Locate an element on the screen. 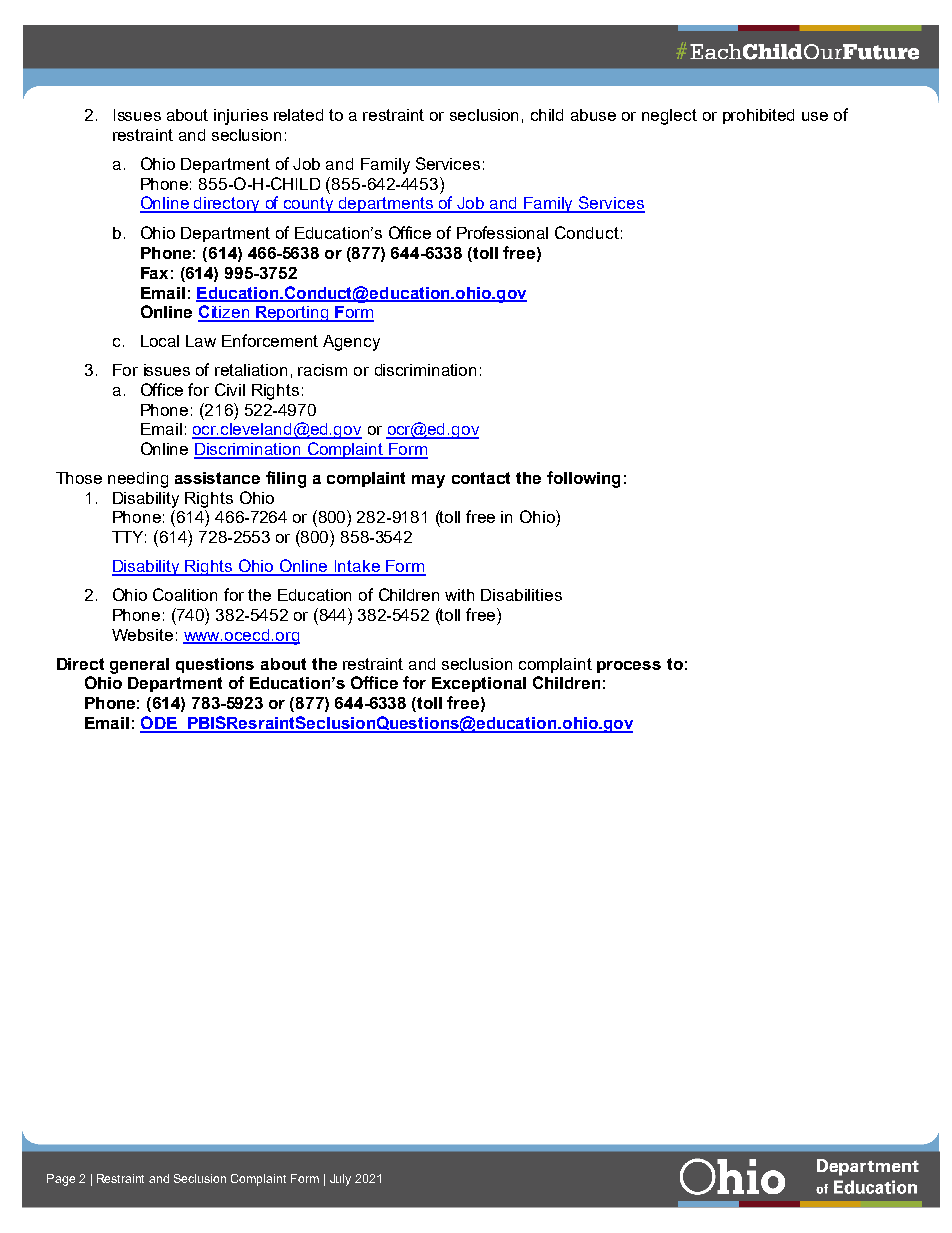 This screenshot has width=952, height=1233. Page is located at coordinates (61, 1180).
